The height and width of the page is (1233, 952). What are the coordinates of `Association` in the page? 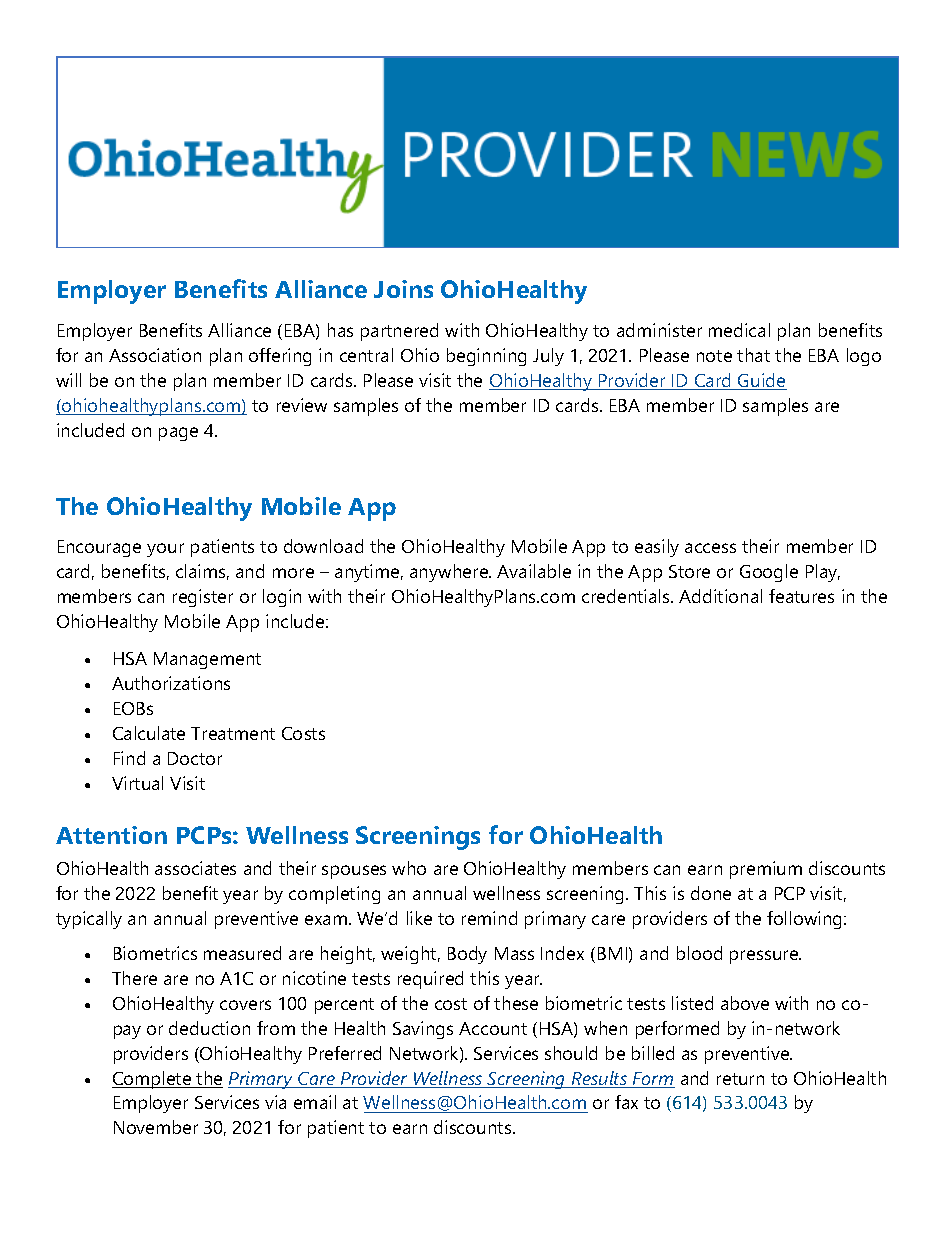 It's located at (155, 355).
